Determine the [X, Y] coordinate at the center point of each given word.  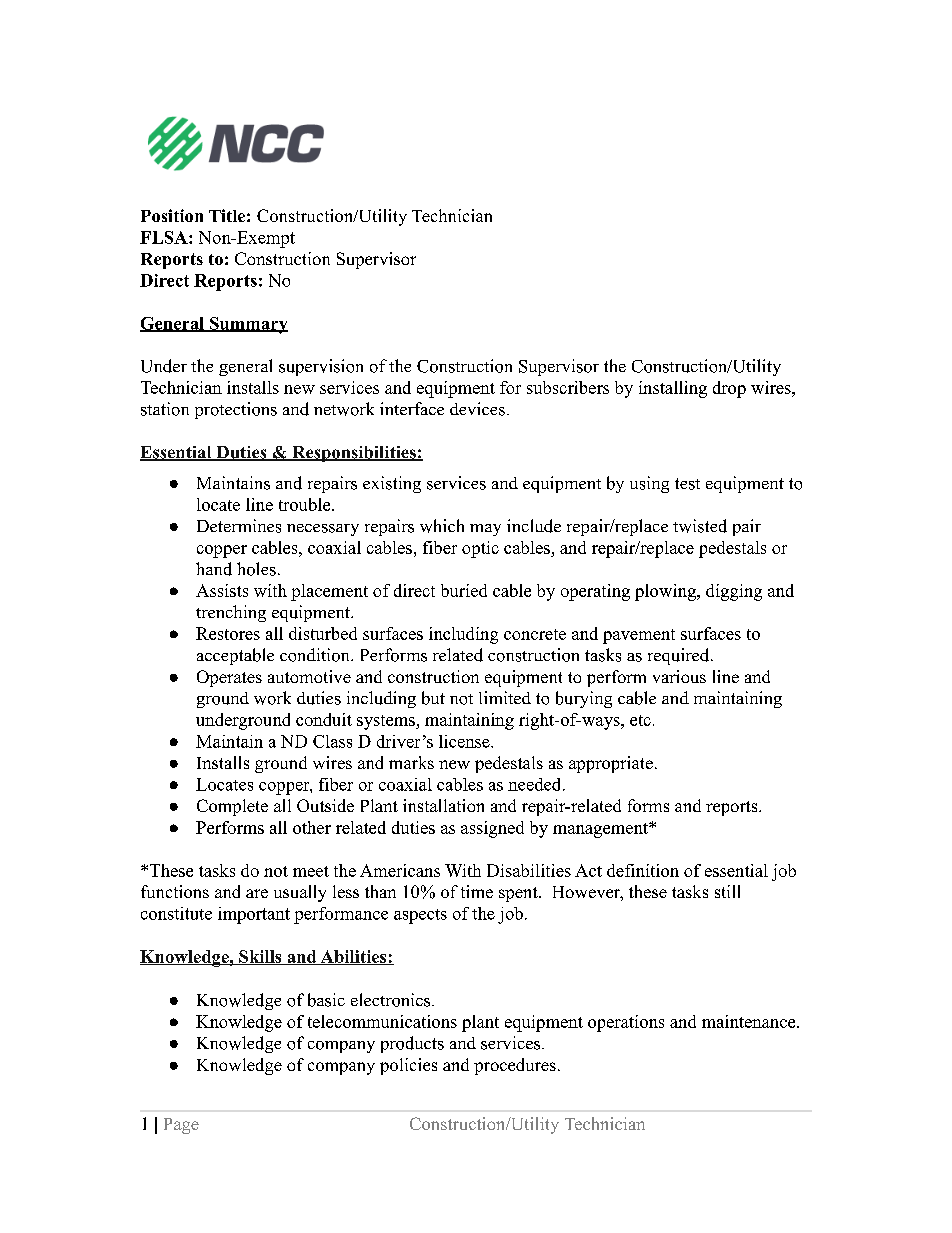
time [477, 891]
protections [236, 410]
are [257, 893]
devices [477, 409]
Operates [229, 678]
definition [643, 870]
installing [673, 389]
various [679, 676]
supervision [321, 367]
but [433, 698]
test [687, 484]
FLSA [165, 237]
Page [181, 1126]
